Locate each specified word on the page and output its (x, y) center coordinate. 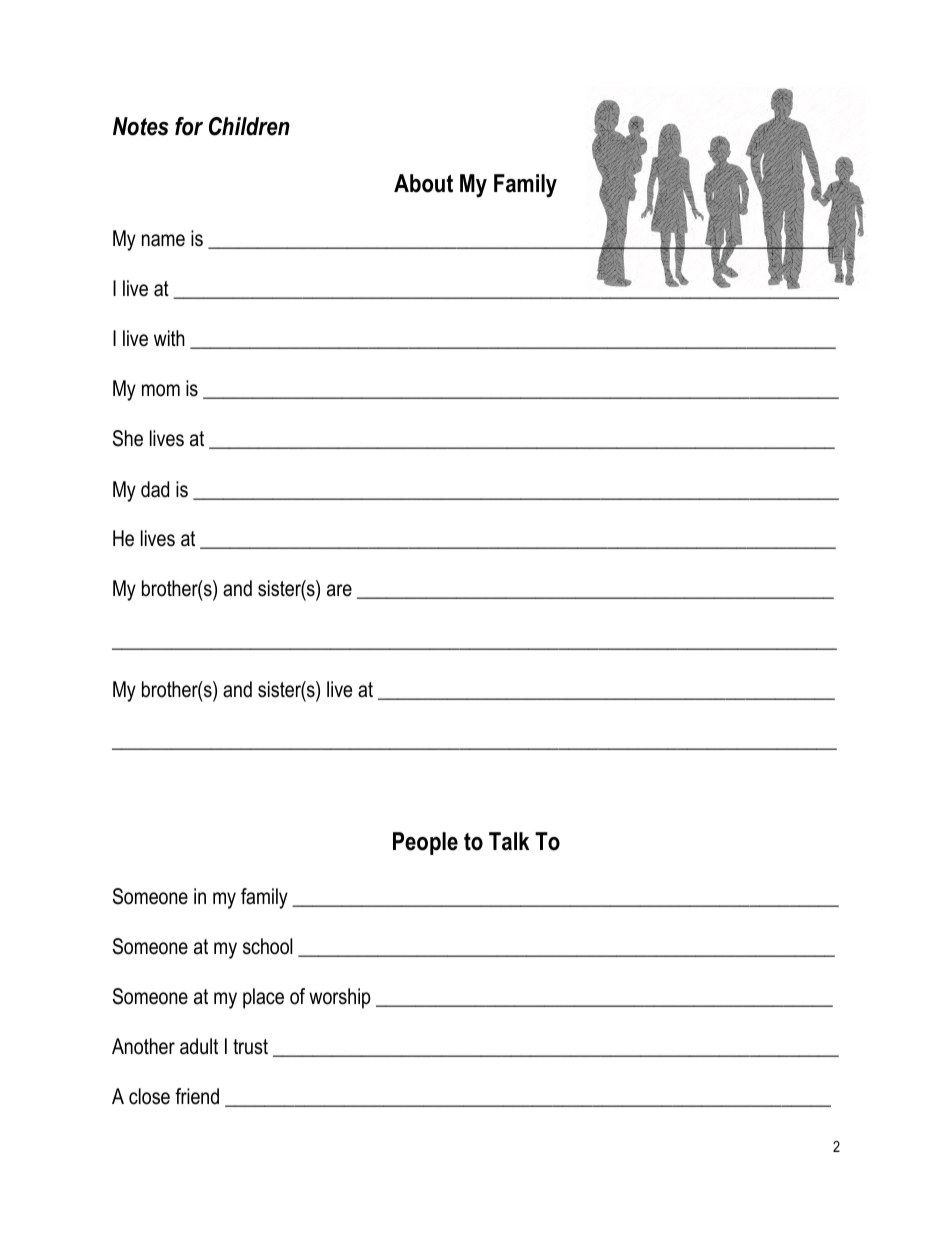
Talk (509, 841)
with (169, 338)
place (263, 998)
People (425, 843)
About (423, 183)
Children (249, 126)
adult (199, 1046)
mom (161, 390)
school (267, 946)
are (339, 590)
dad (155, 489)
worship (340, 998)
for (189, 126)
